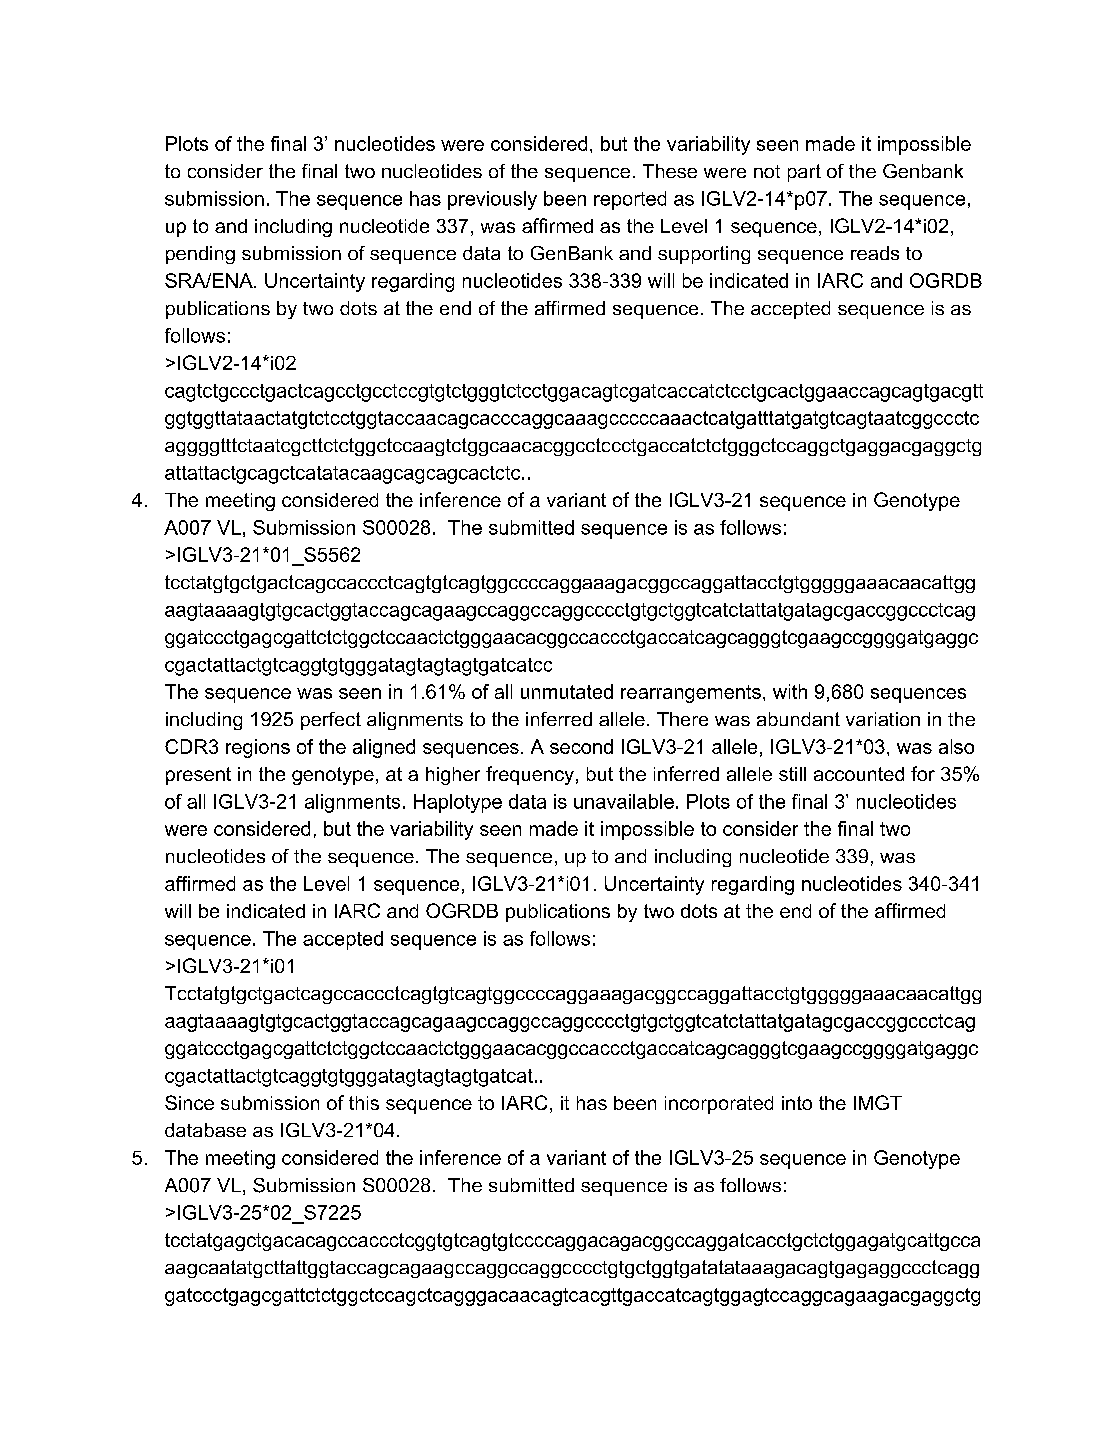 This page has height=1447, width=1118. Describe the element at coordinates (719, 1105) in the page. I see `incorporated` at that location.
